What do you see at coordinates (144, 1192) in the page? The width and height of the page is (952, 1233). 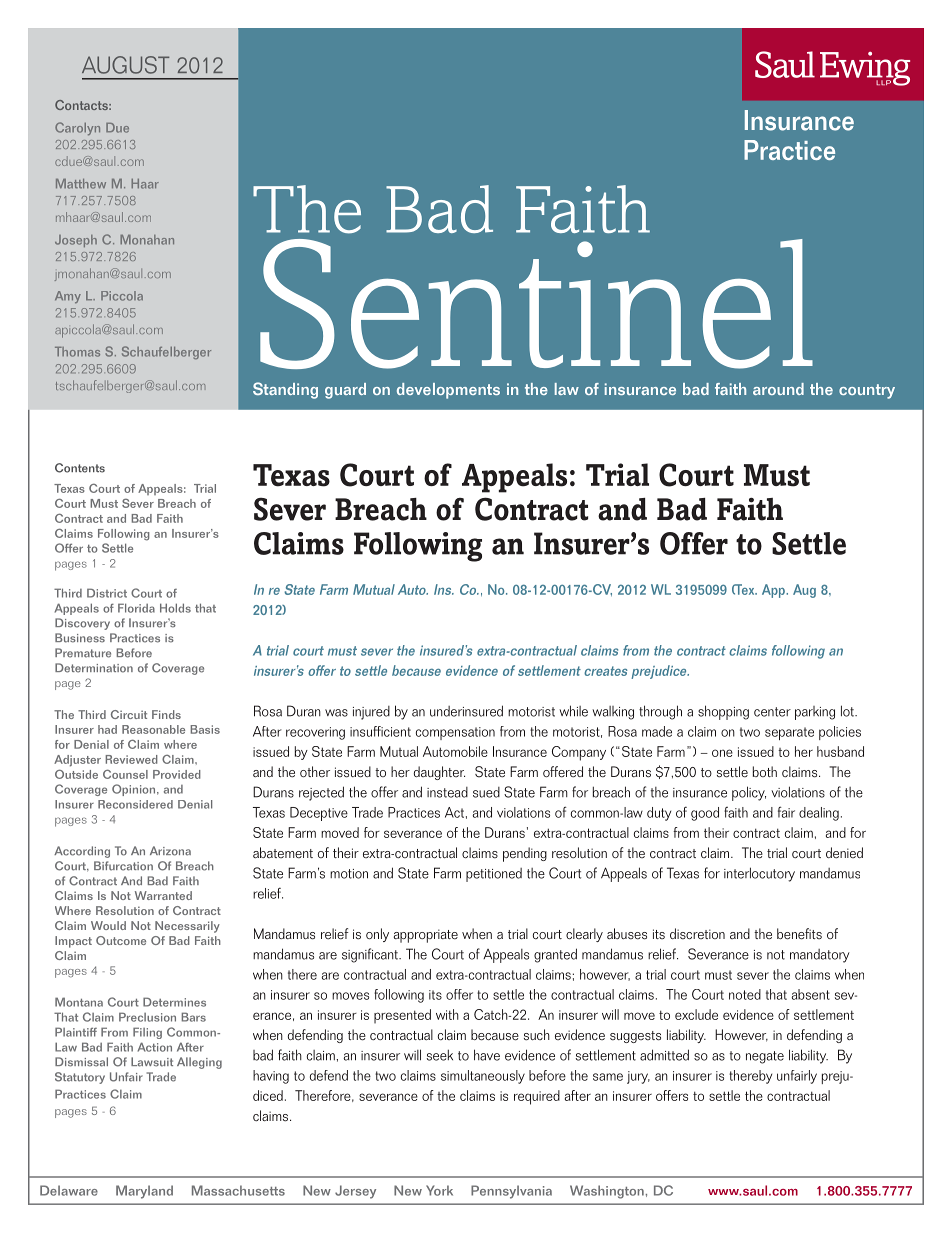 I see `Maryland` at bounding box center [144, 1192].
